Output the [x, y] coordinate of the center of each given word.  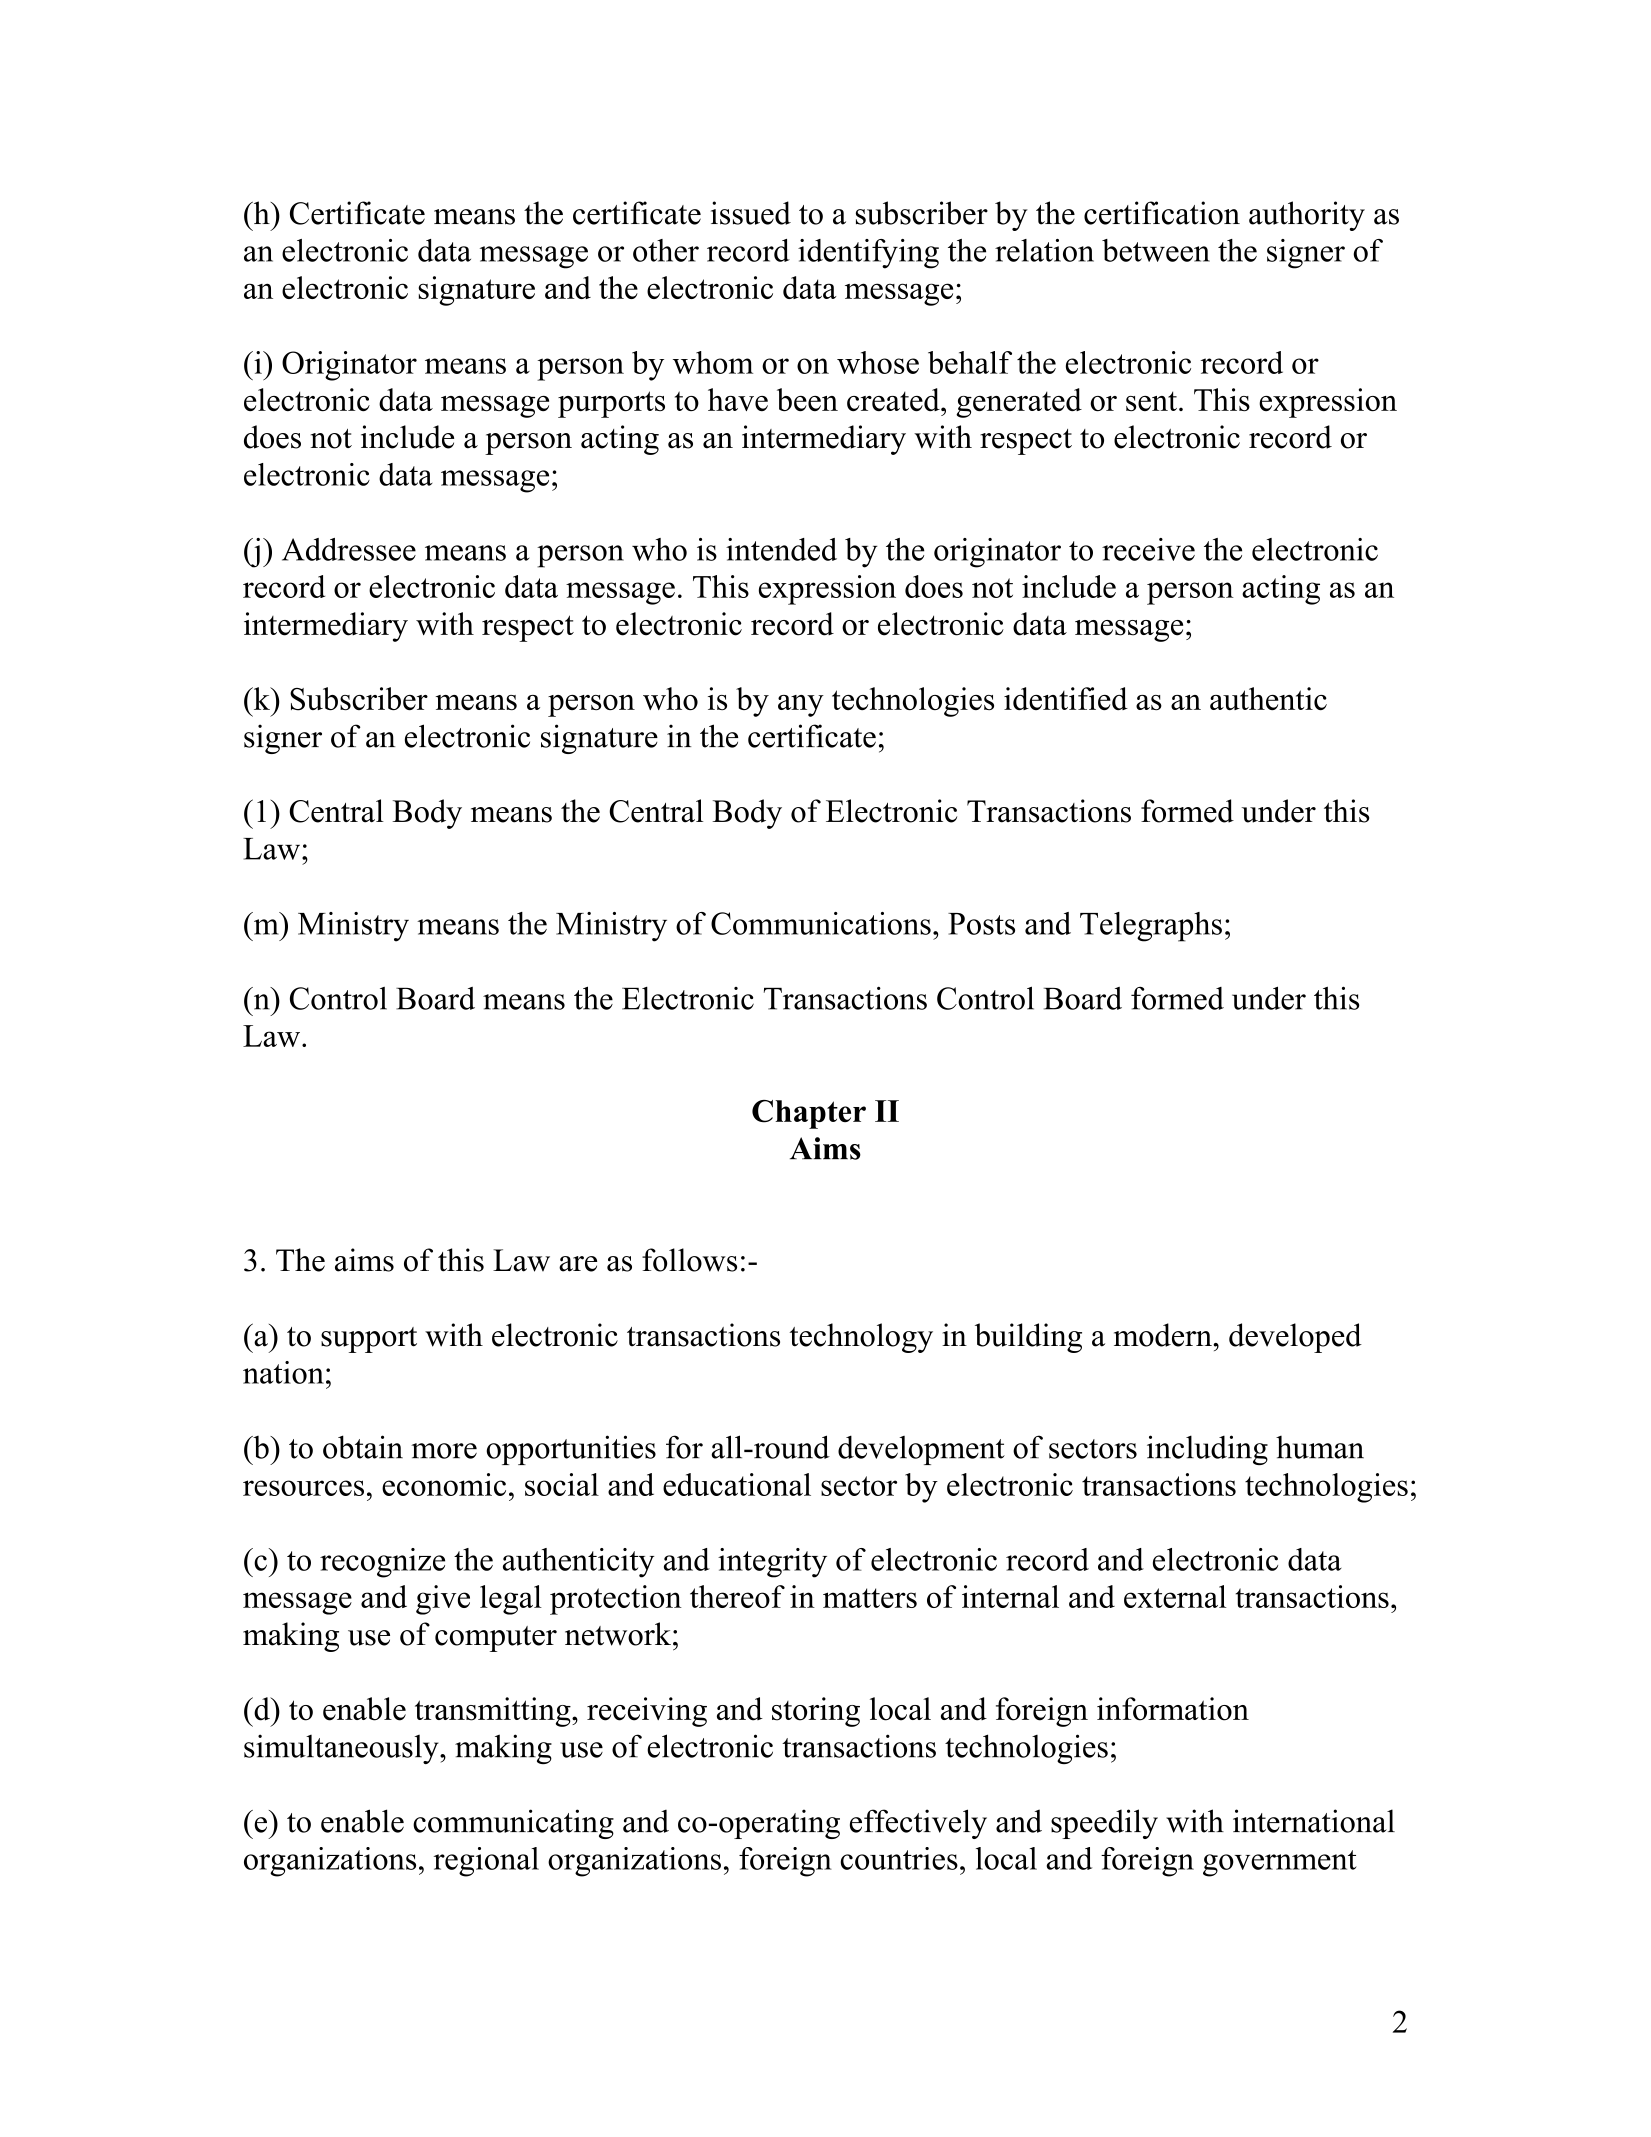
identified [1066, 698]
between [1156, 250]
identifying [868, 254]
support [369, 1340]
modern [1164, 1335]
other [666, 250]
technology [861, 1338]
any [801, 706]
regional [486, 1862]
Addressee [349, 549]
